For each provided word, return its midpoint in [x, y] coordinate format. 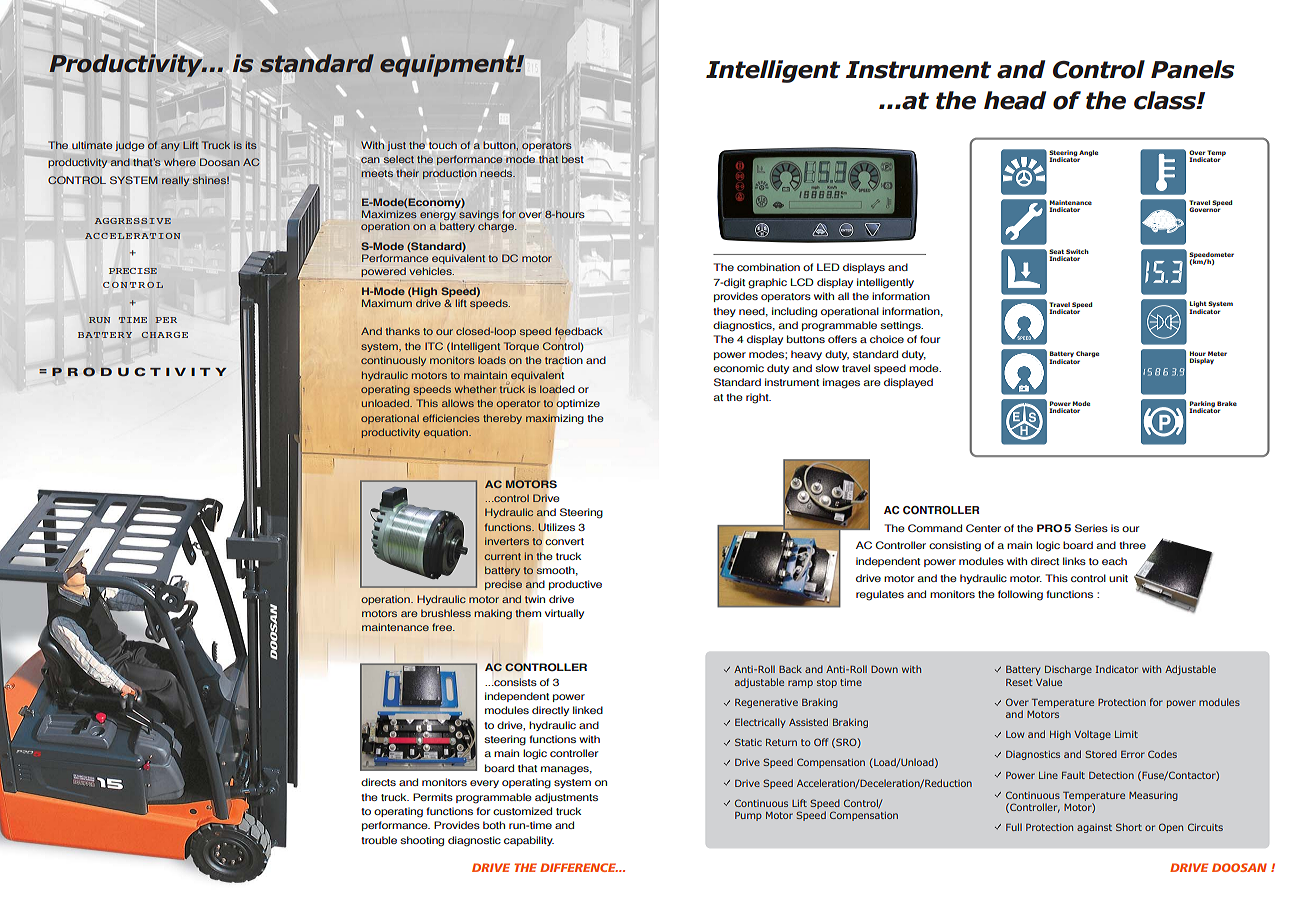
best [573, 159]
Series [1091, 528]
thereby [502, 419]
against [1094, 828]
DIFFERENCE [579, 867]
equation [447, 433]
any [170, 147]
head [1015, 100]
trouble [379, 840]
